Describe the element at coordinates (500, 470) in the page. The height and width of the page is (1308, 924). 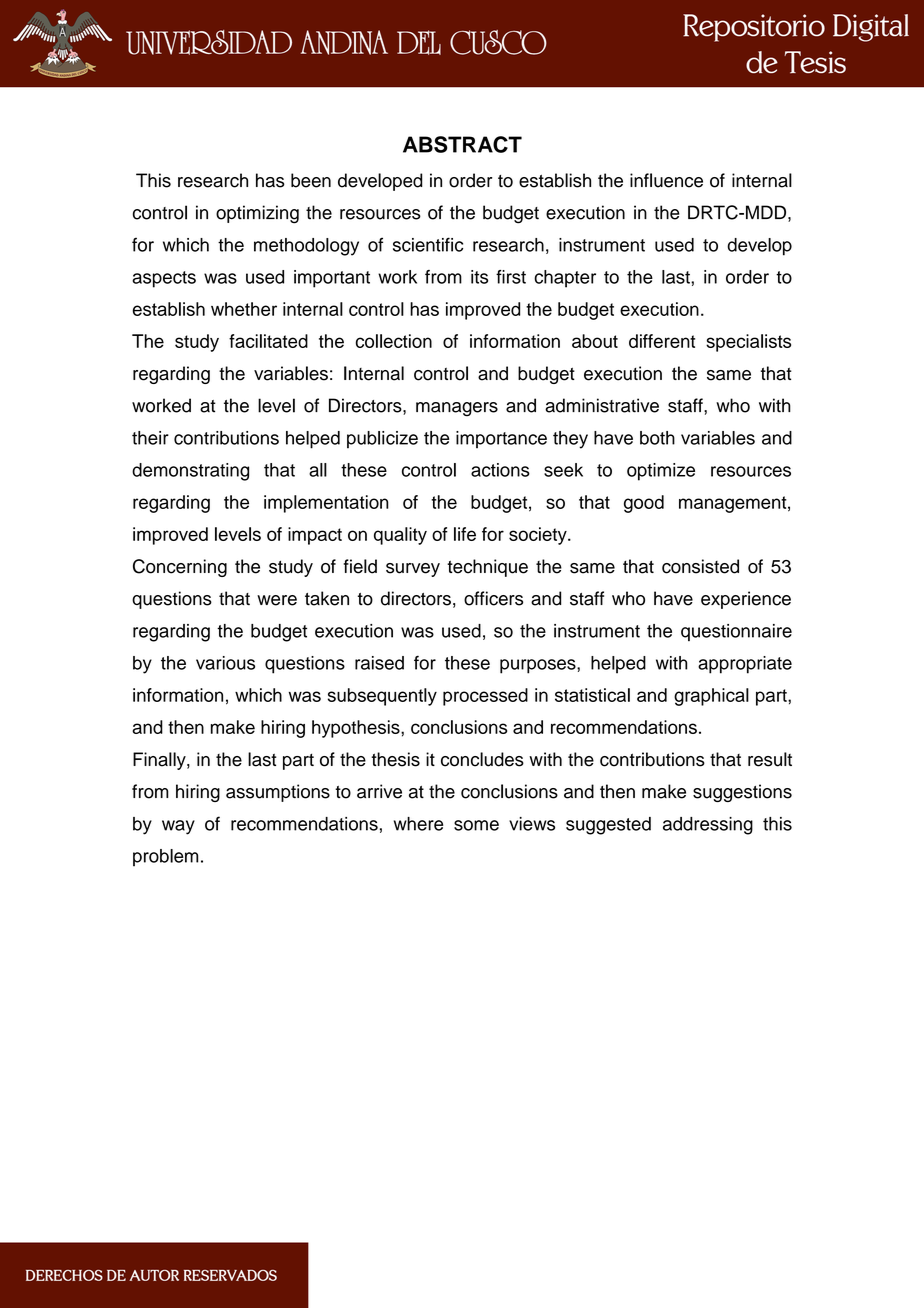
I see `actions` at that location.
